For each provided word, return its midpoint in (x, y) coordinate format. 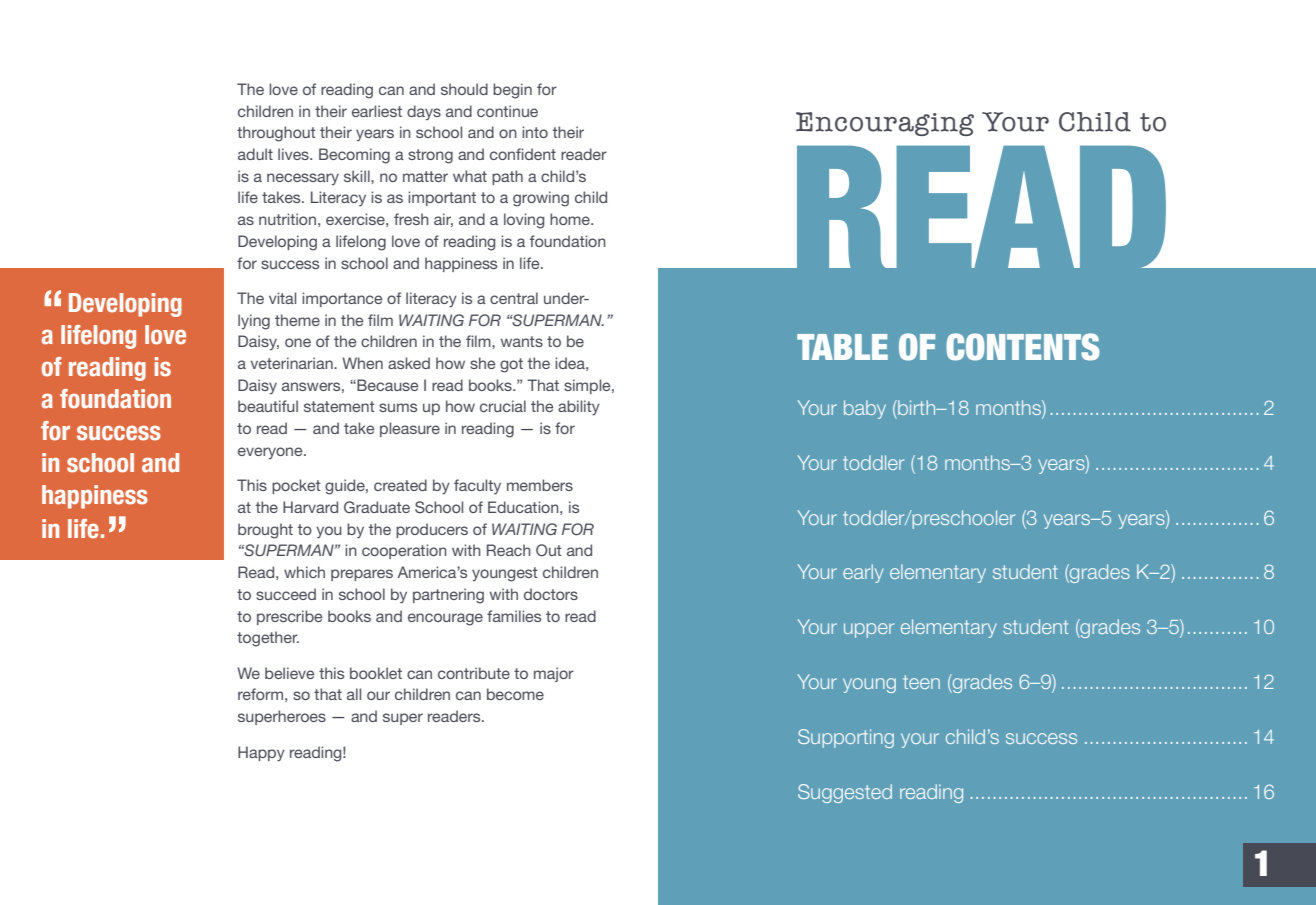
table (842, 347)
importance (342, 299)
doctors (551, 594)
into (535, 132)
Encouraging (885, 124)
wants (522, 341)
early (863, 573)
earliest (377, 111)
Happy (261, 754)
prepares (362, 575)
